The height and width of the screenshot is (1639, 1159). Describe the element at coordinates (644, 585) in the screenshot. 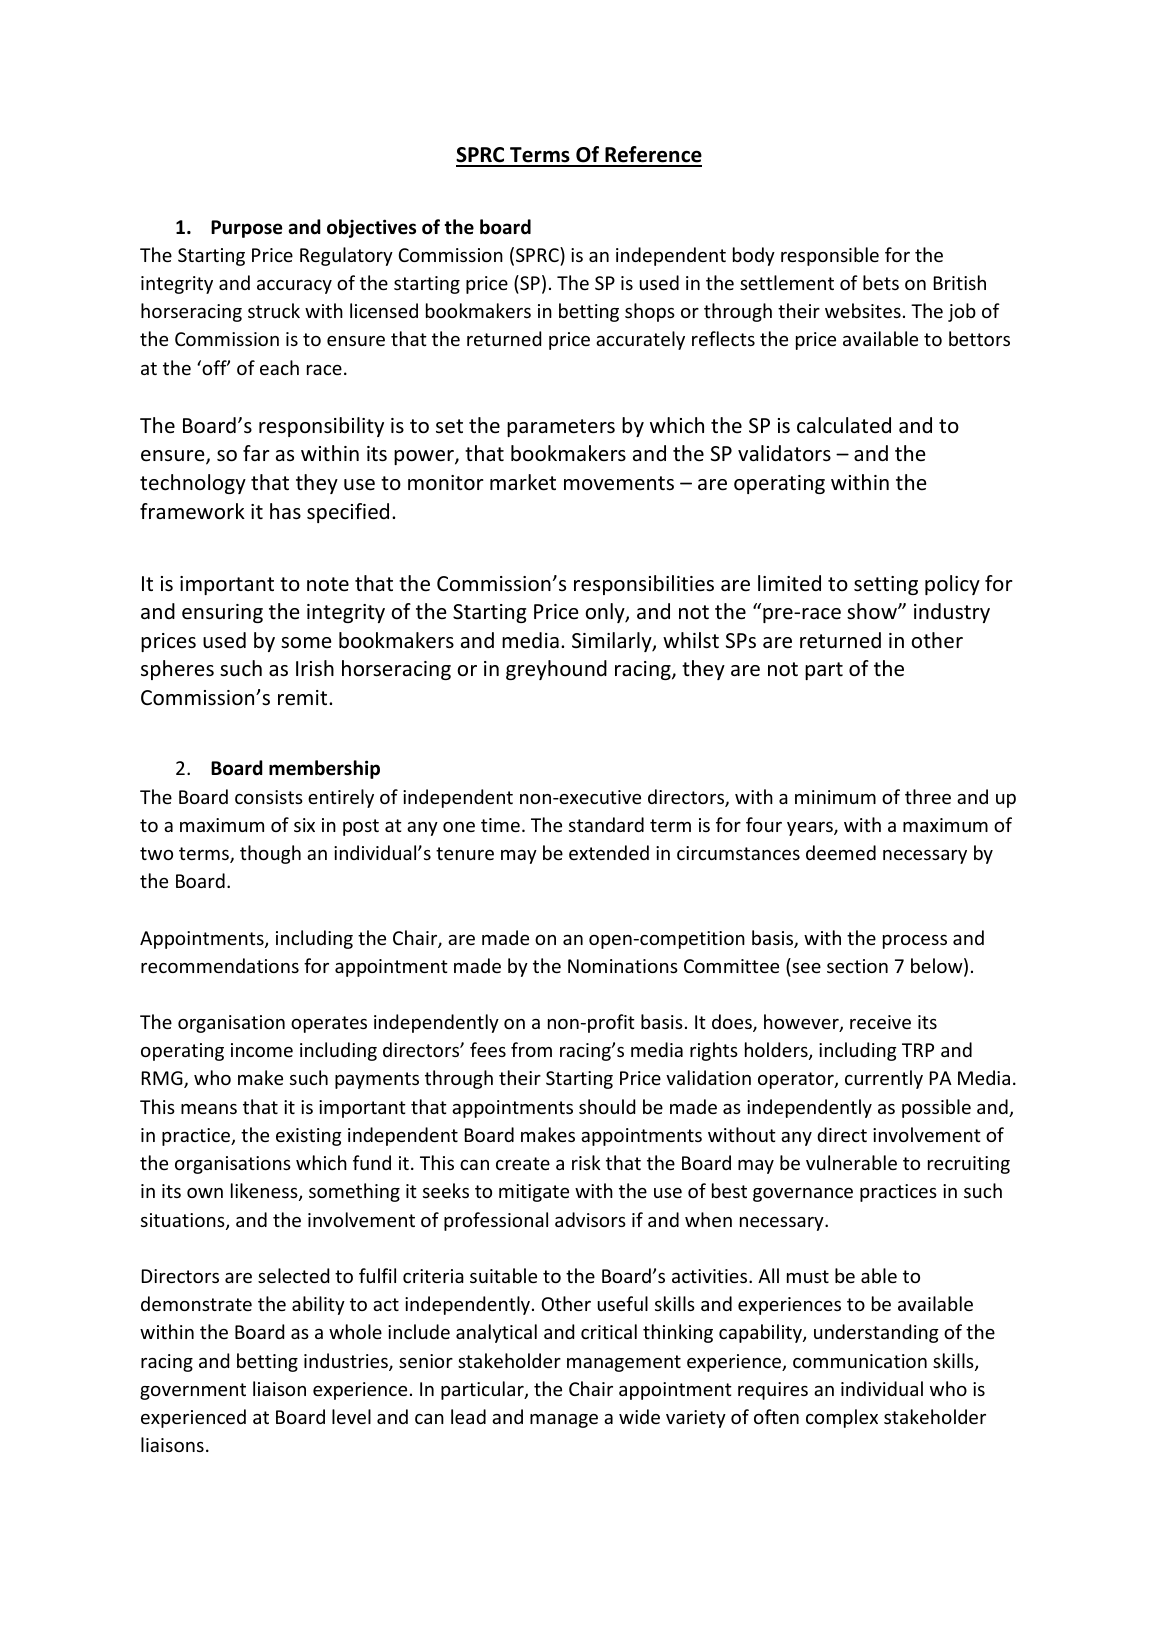

I see `responsibilities` at that location.
